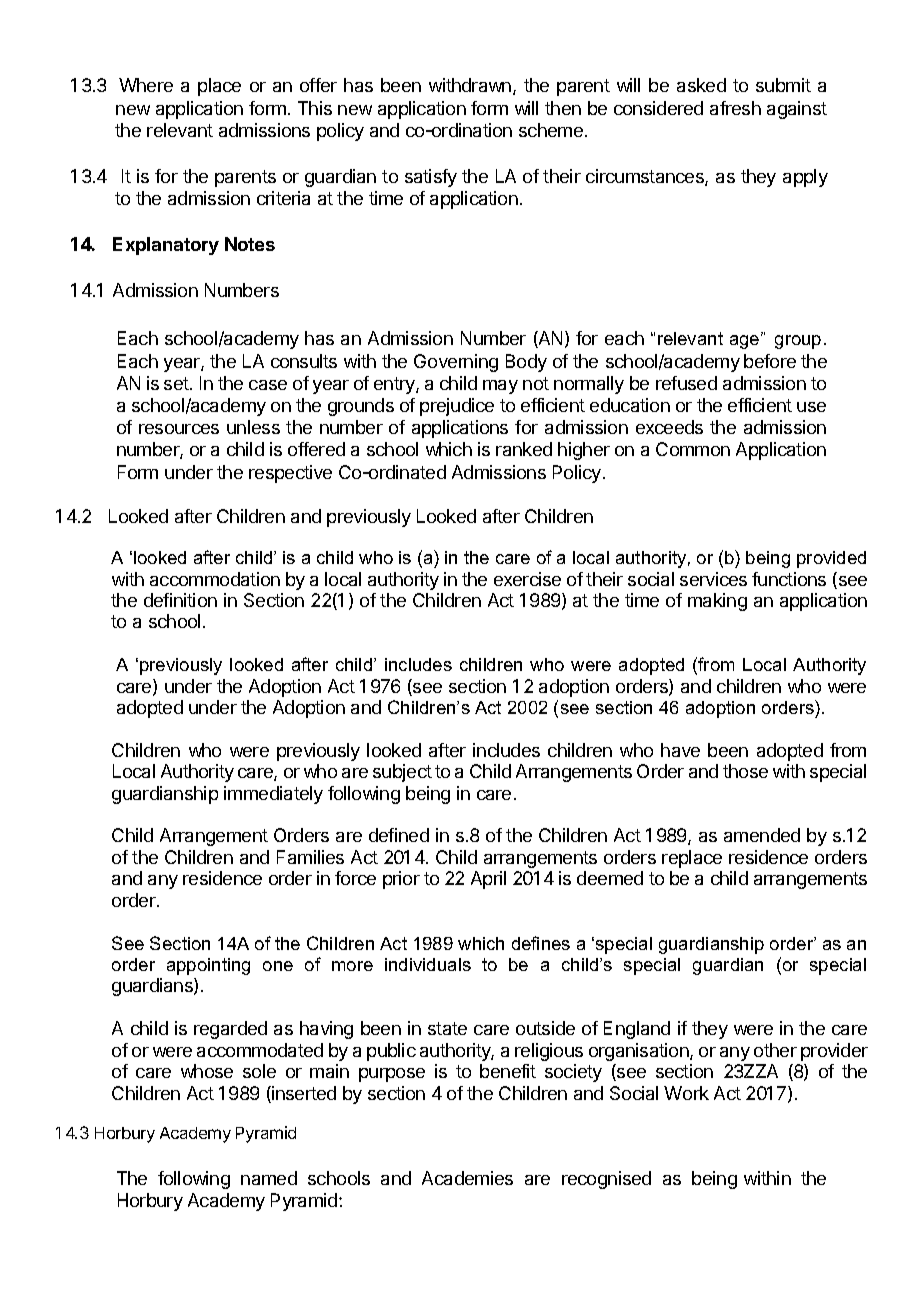 The image size is (924, 1307). Describe the element at coordinates (273, 795) in the image. I see `immediately` at that location.
